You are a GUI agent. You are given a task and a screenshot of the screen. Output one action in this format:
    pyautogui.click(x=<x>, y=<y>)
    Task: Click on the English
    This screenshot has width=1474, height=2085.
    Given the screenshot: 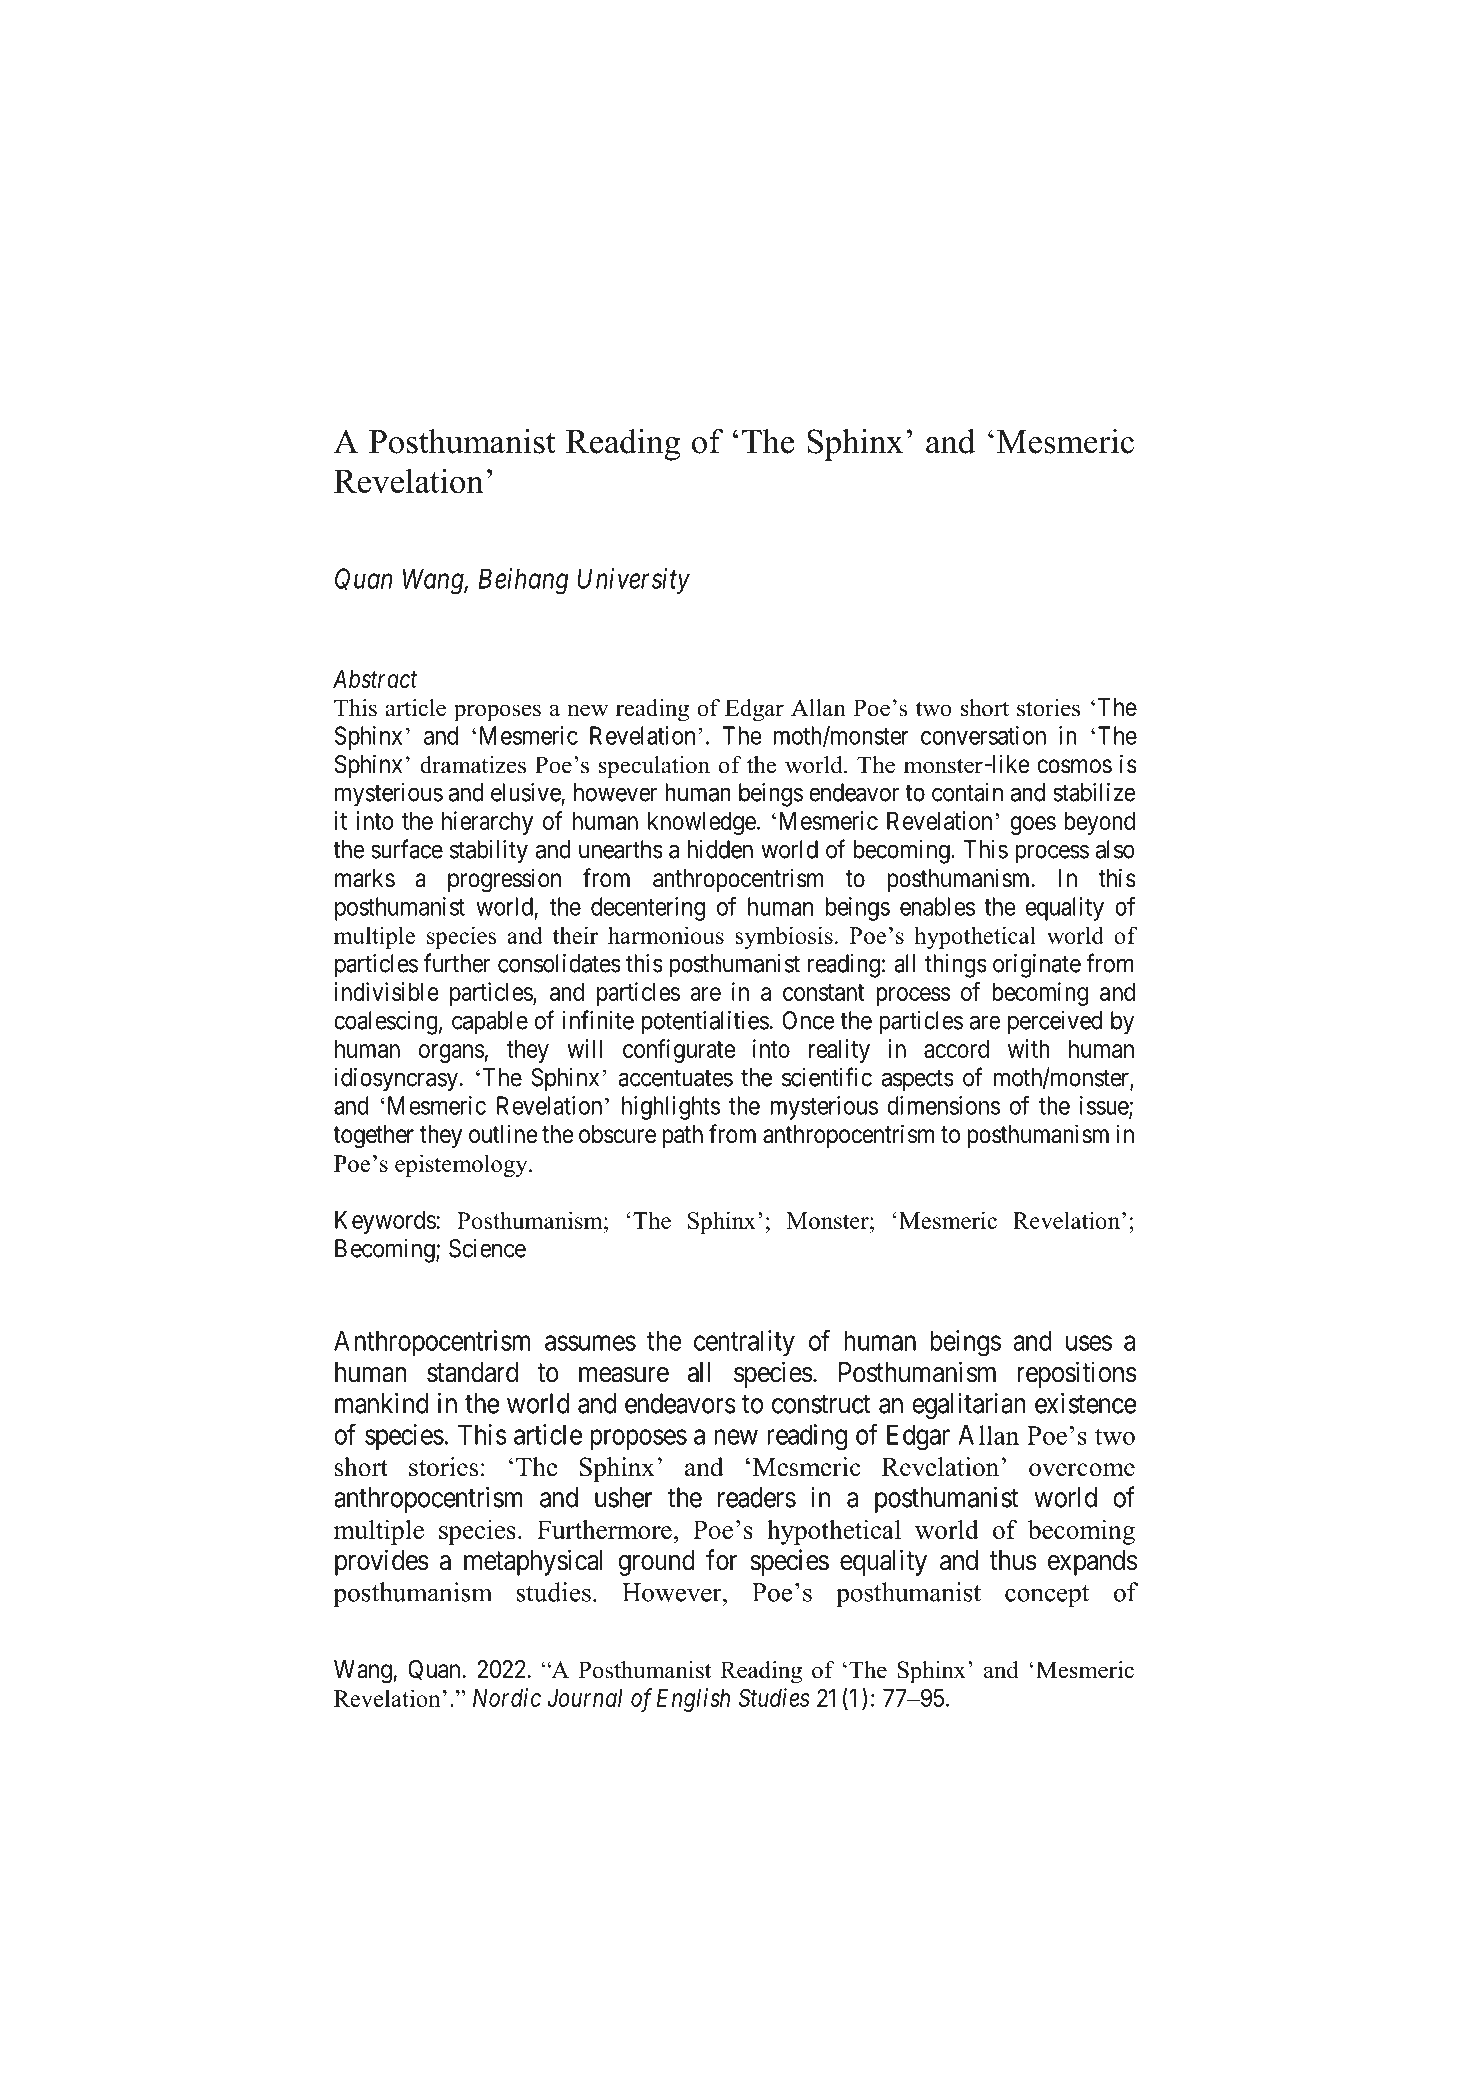 What is the action you would take?
    pyautogui.click(x=693, y=1700)
